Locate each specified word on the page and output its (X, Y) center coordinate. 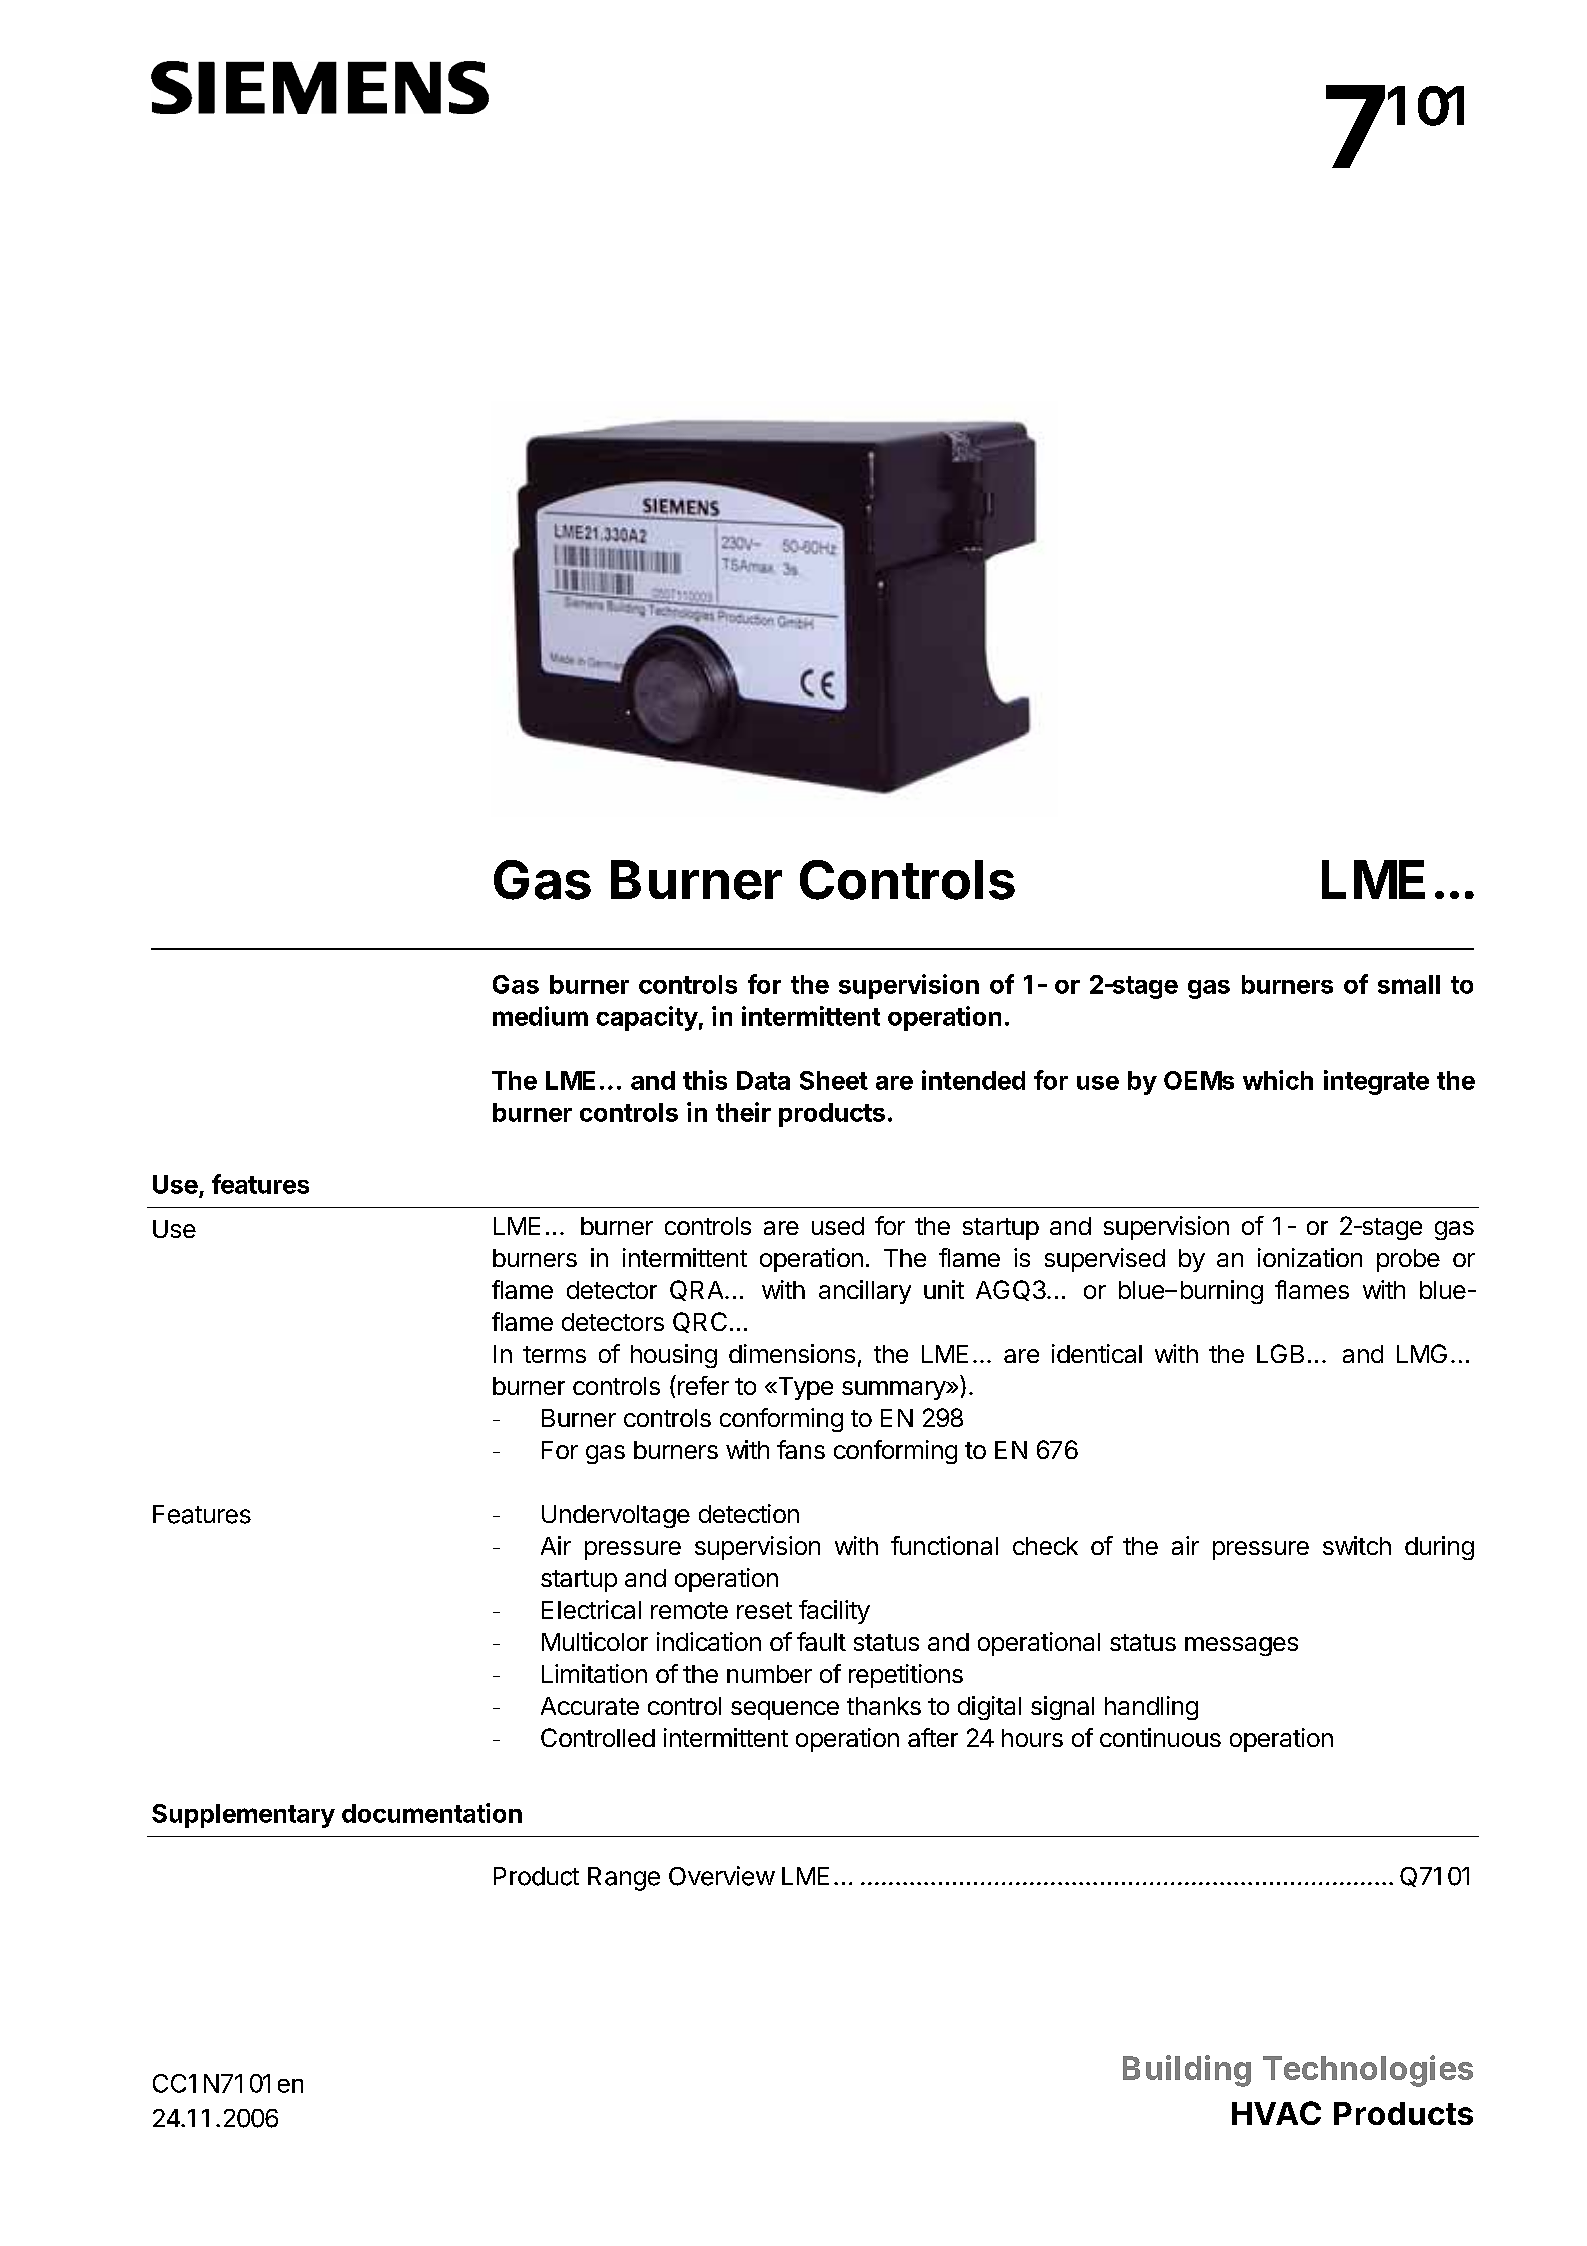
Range (624, 1879)
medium (540, 1016)
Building (1187, 2071)
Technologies (1368, 2071)
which (1278, 1080)
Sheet (834, 1080)
